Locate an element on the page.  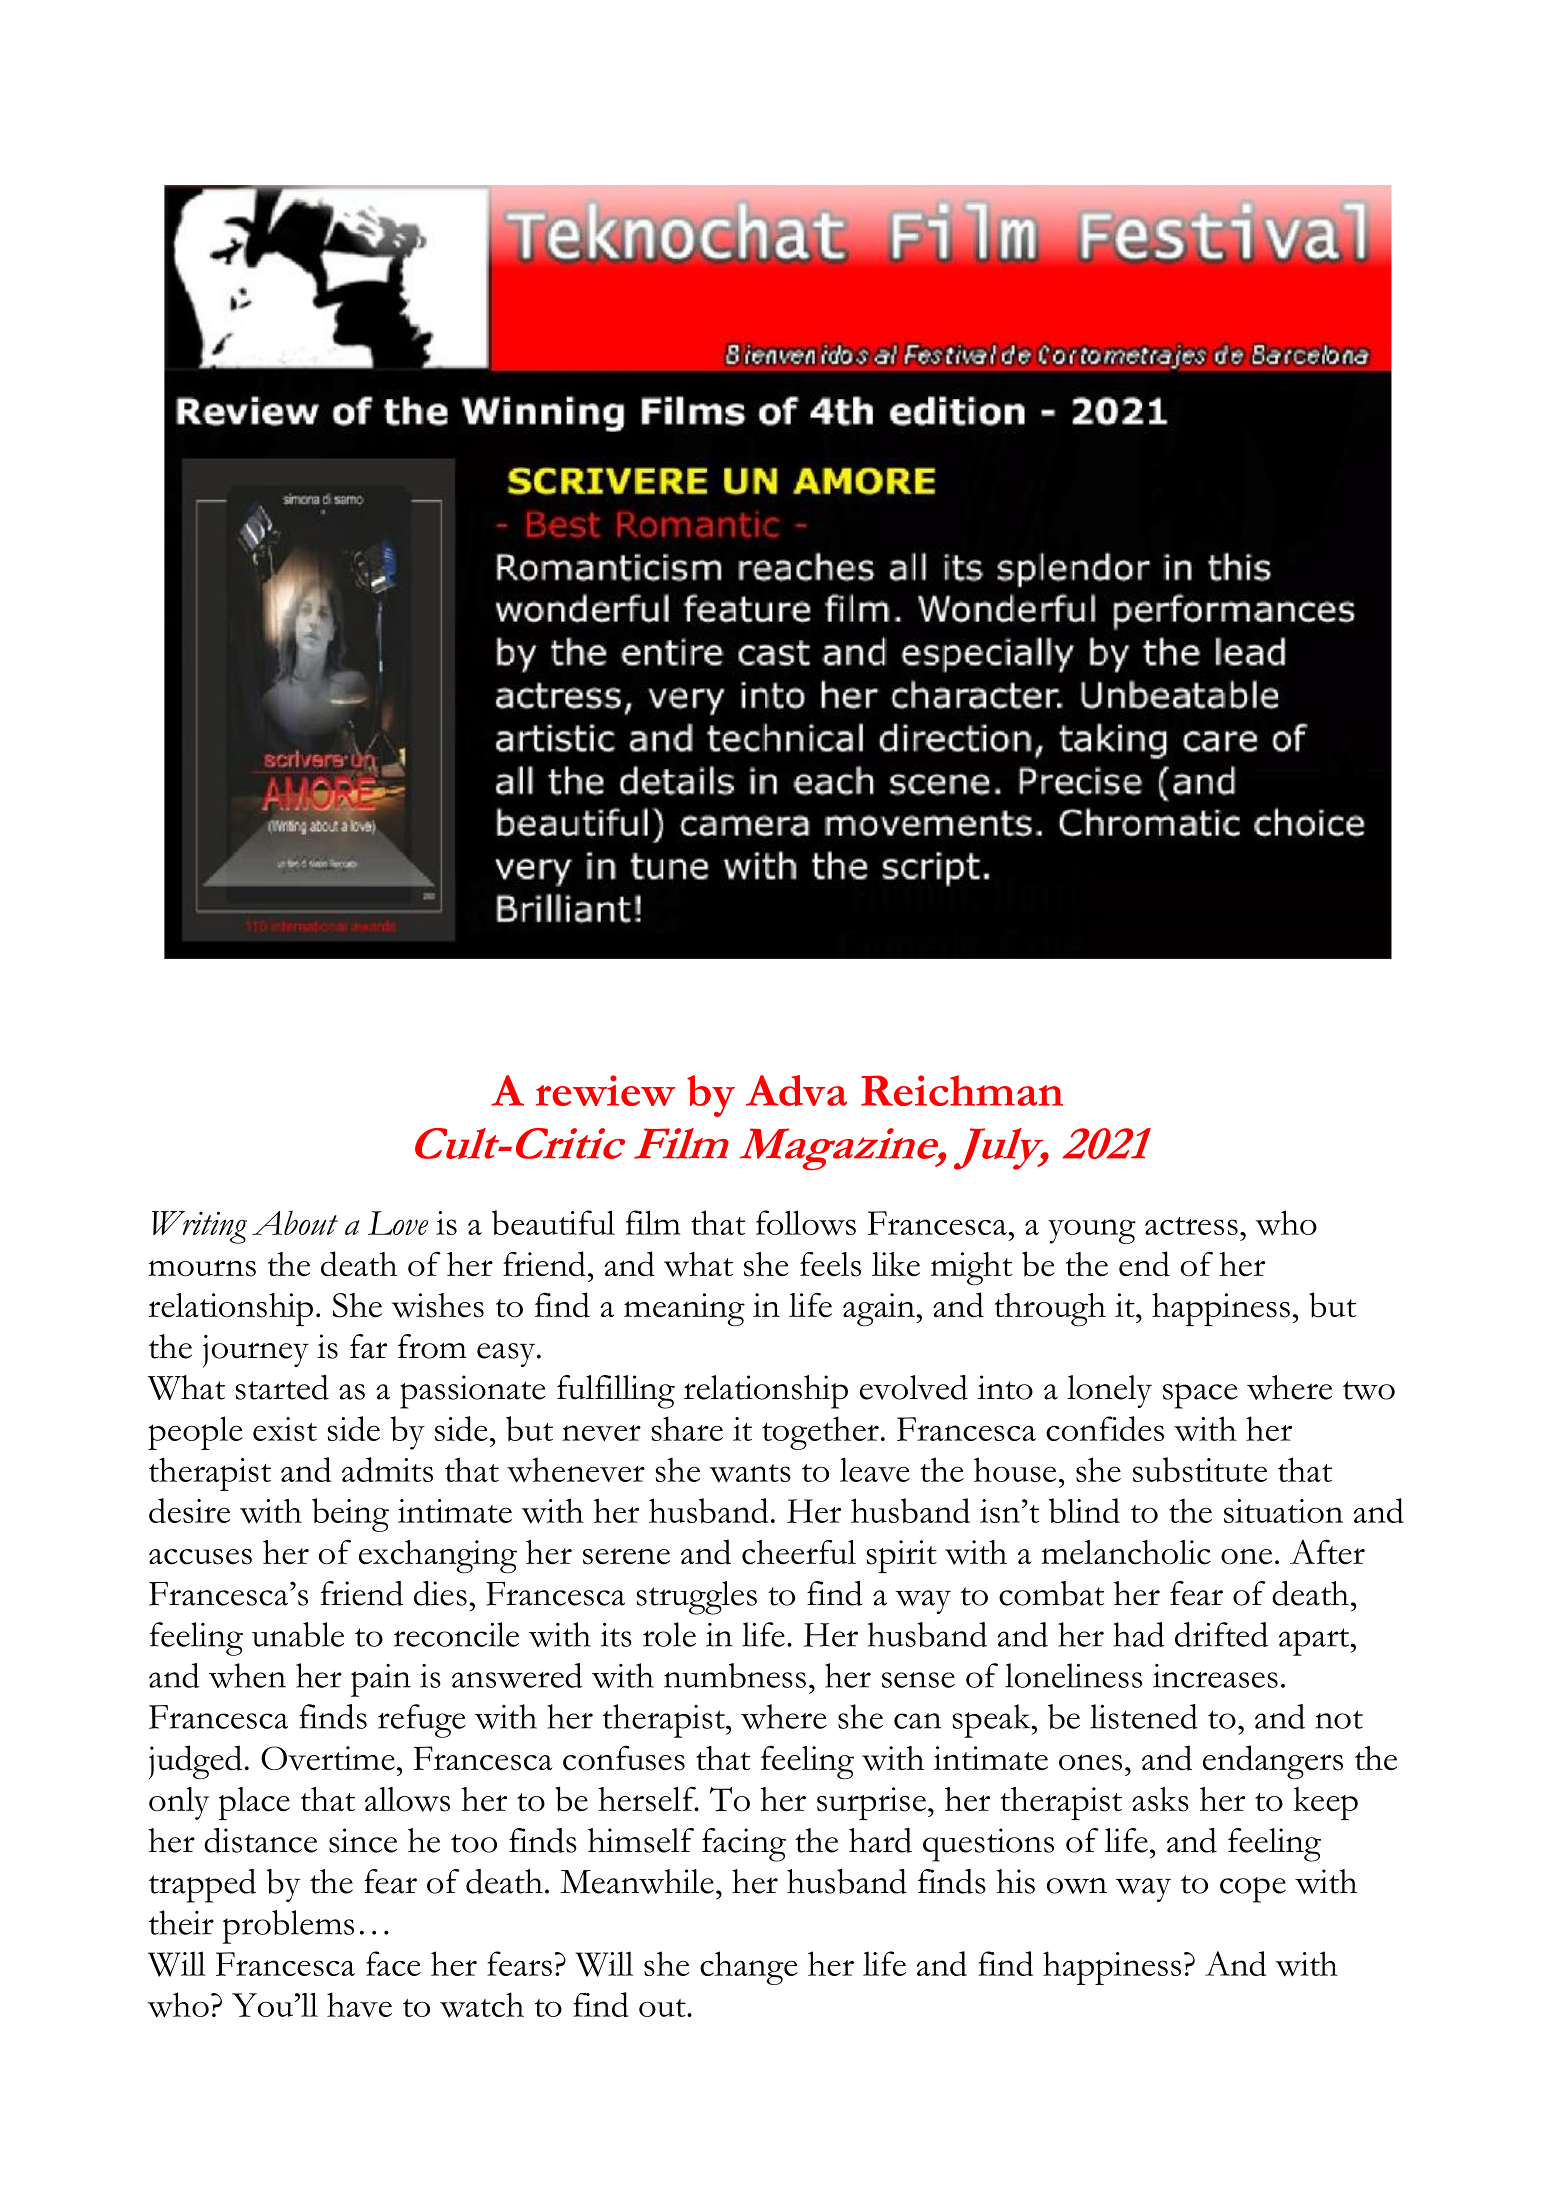
meaning is located at coordinates (684, 1309).
